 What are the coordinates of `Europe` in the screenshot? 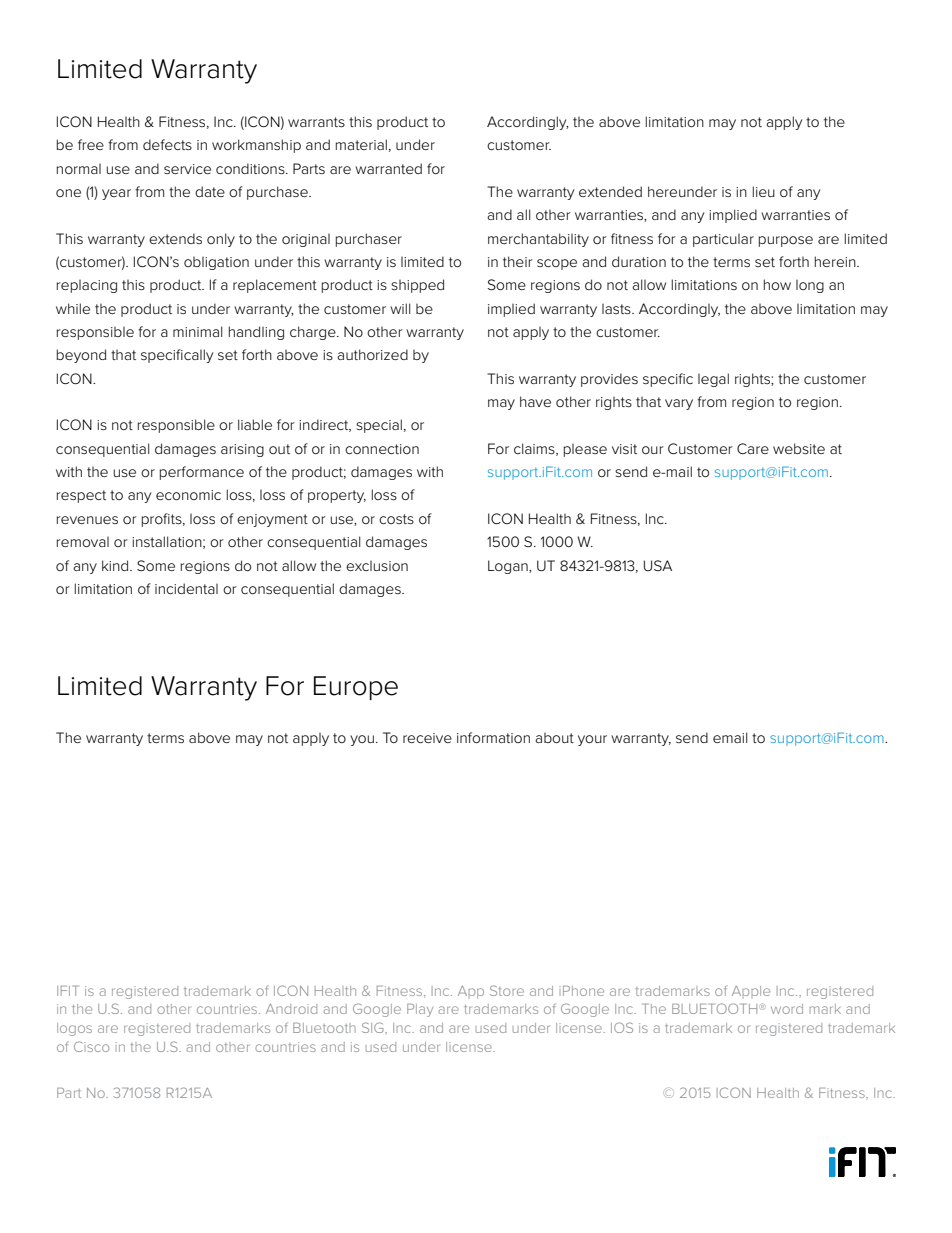 It's located at (356, 688).
